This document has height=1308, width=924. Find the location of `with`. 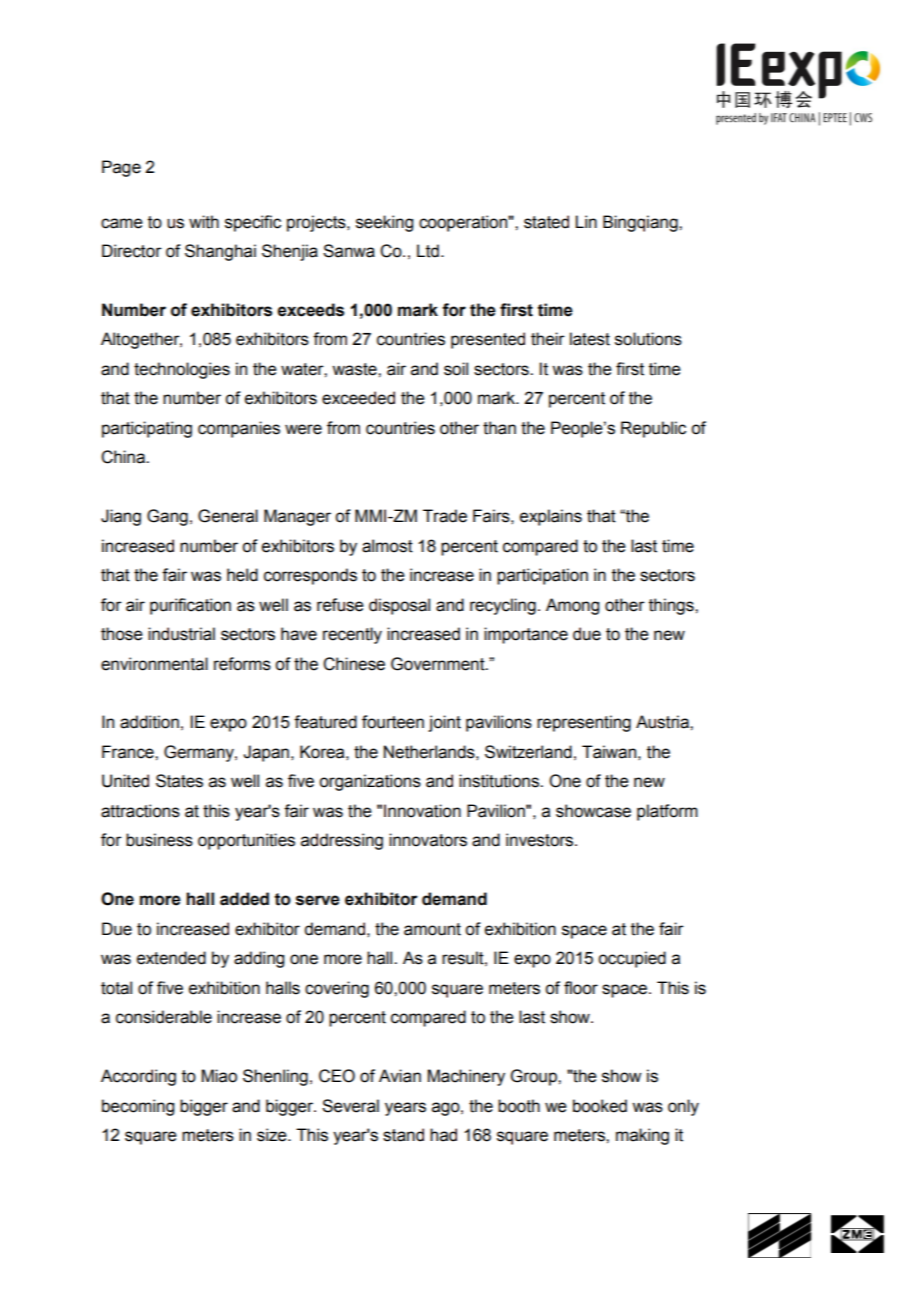

with is located at coordinates (204, 222).
